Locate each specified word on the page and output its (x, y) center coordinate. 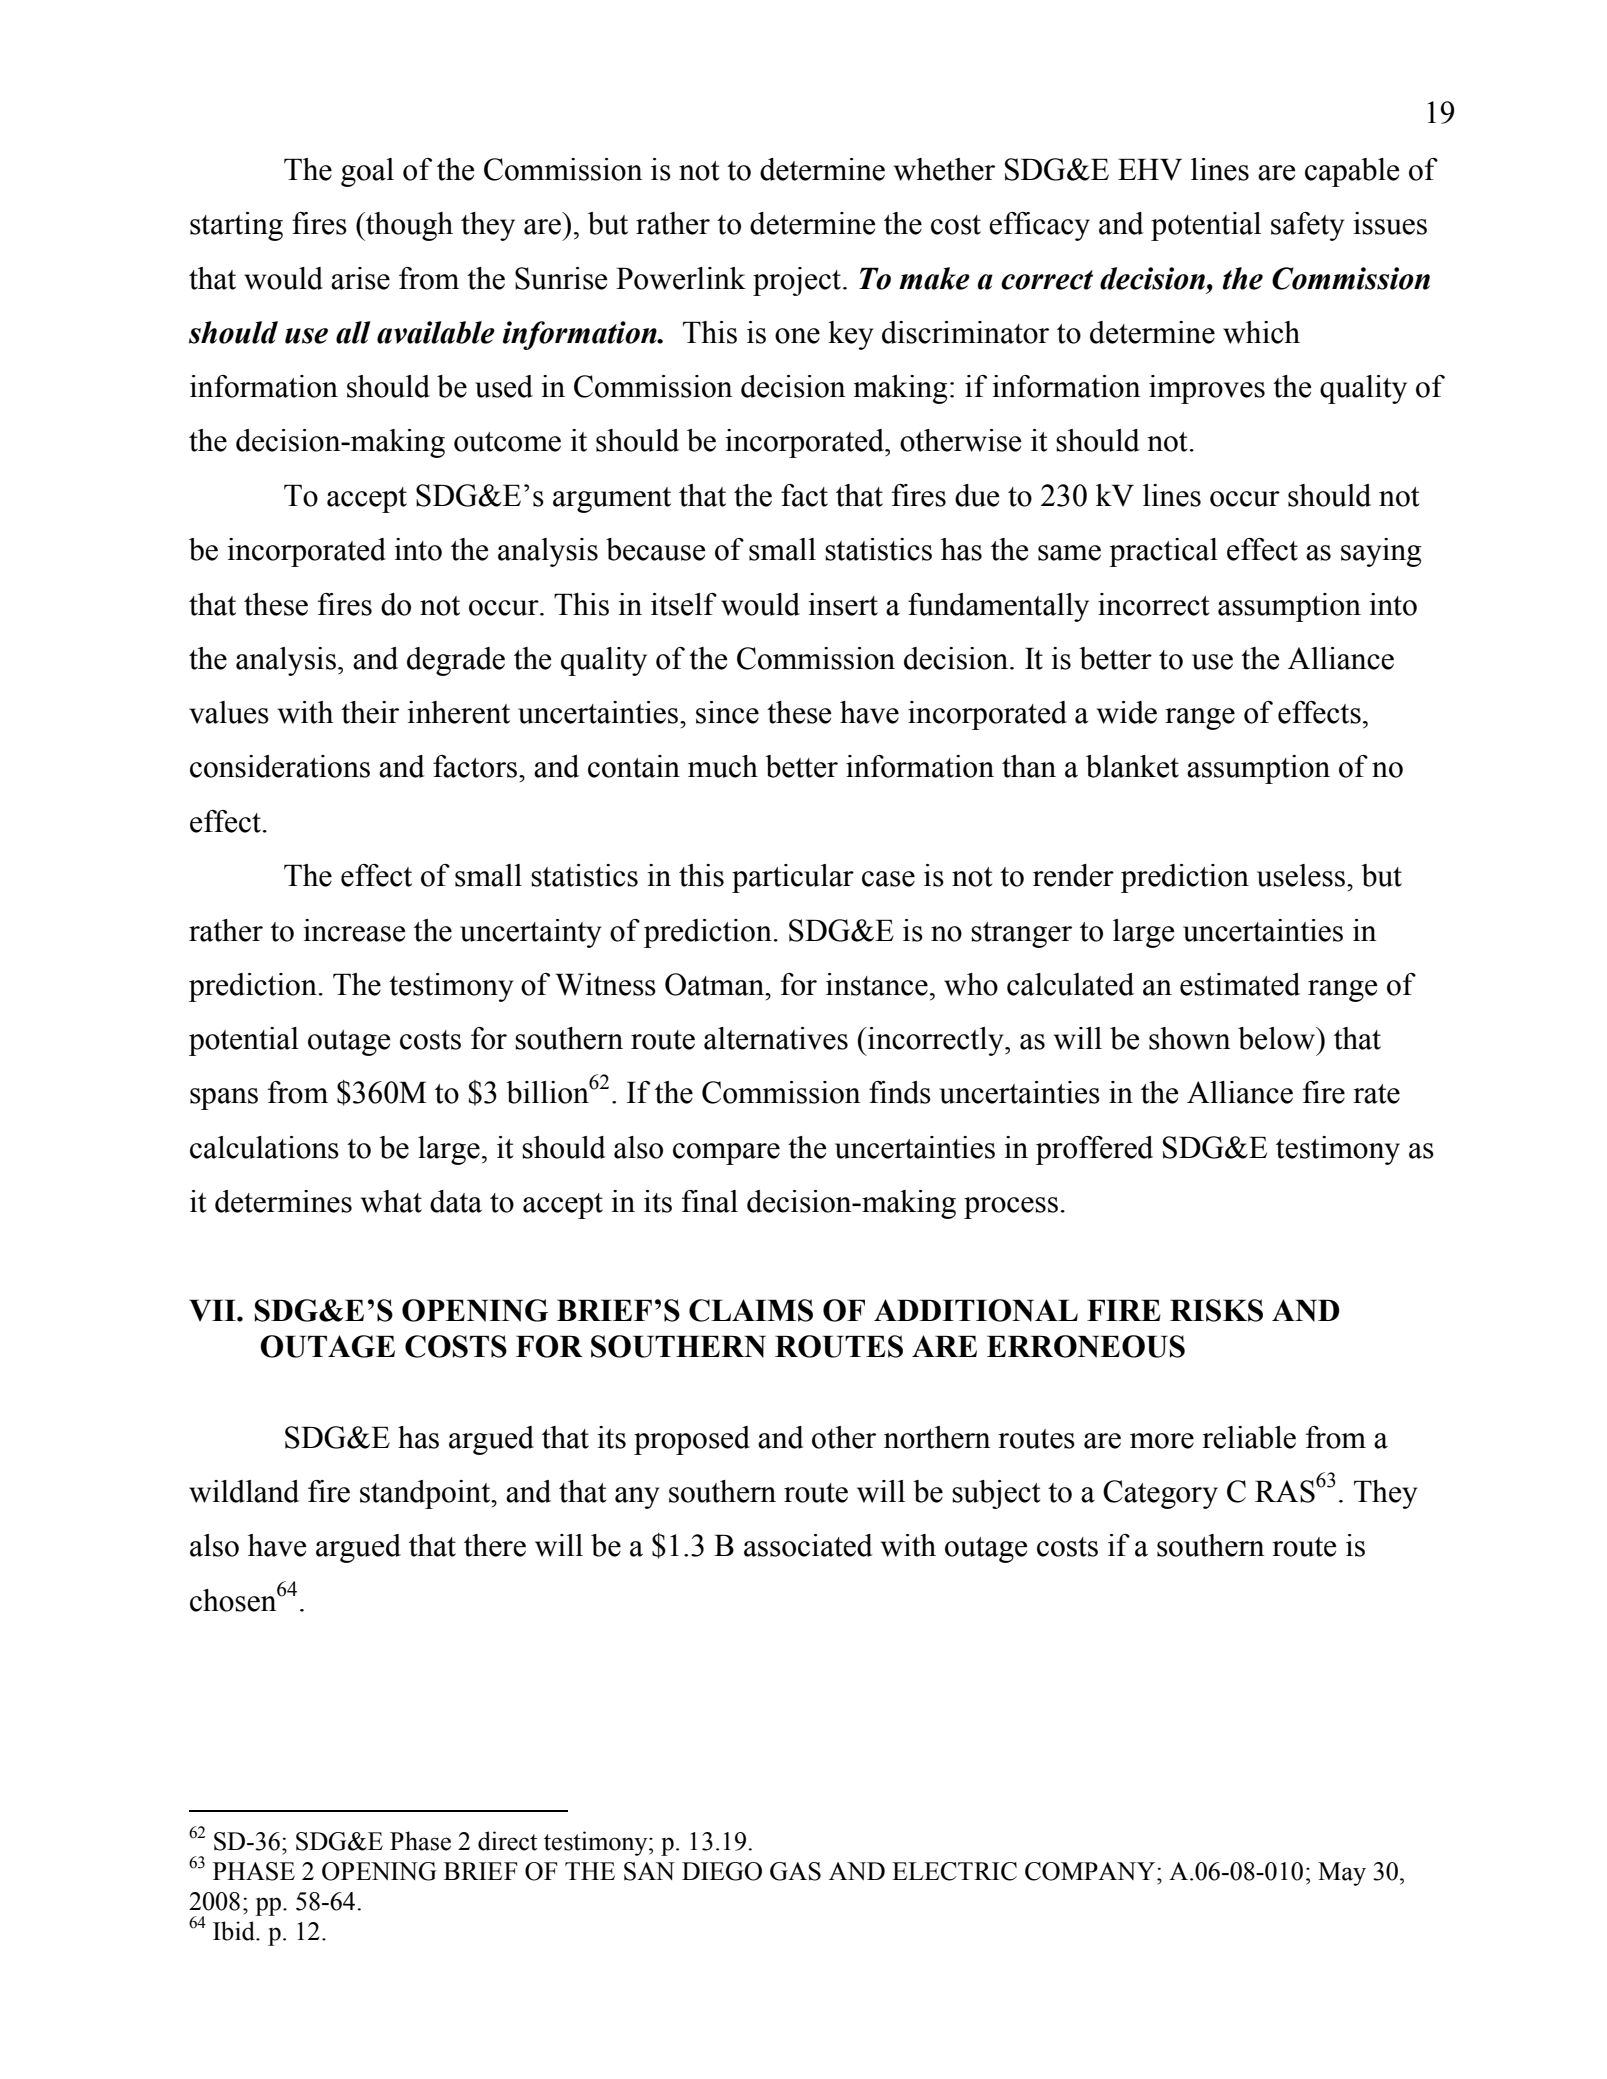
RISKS (1216, 1310)
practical (1163, 552)
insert (843, 604)
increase (354, 930)
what (391, 1201)
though (408, 226)
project (798, 281)
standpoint (426, 1494)
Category (1160, 1494)
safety (1308, 226)
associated (808, 1545)
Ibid (235, 1931)
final (710, 1201)
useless (1301, 875)
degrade (456, 661)
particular (793, 878)
